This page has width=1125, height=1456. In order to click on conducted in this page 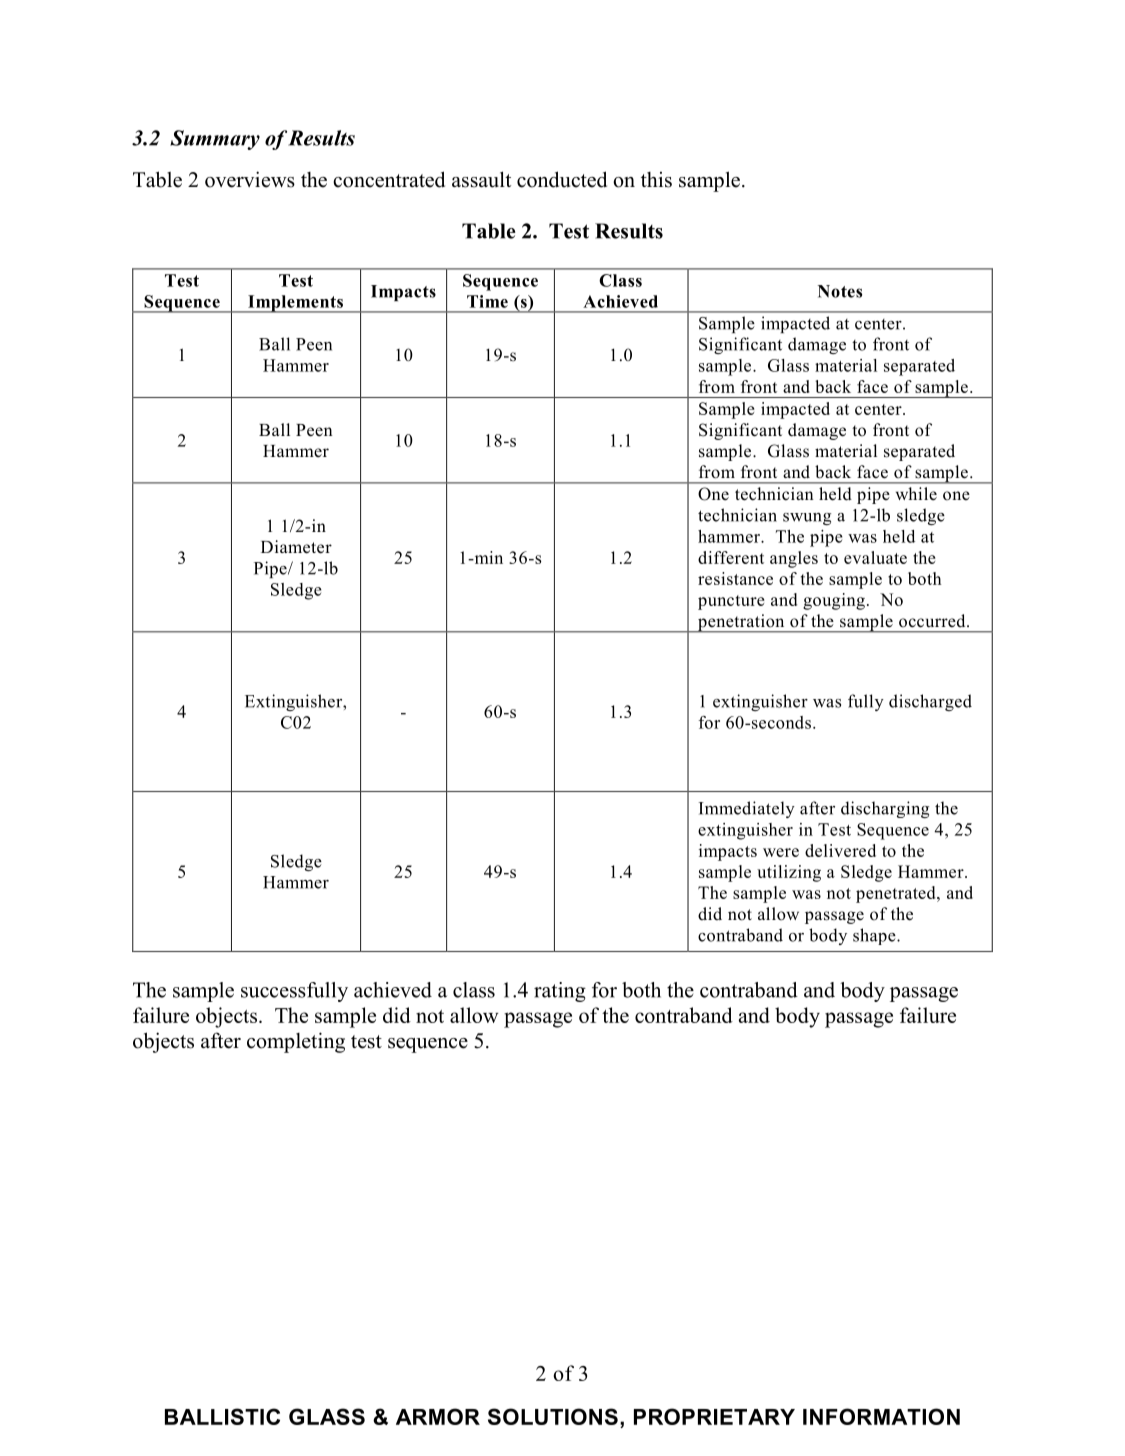, I will do `click(562, 179)`.
